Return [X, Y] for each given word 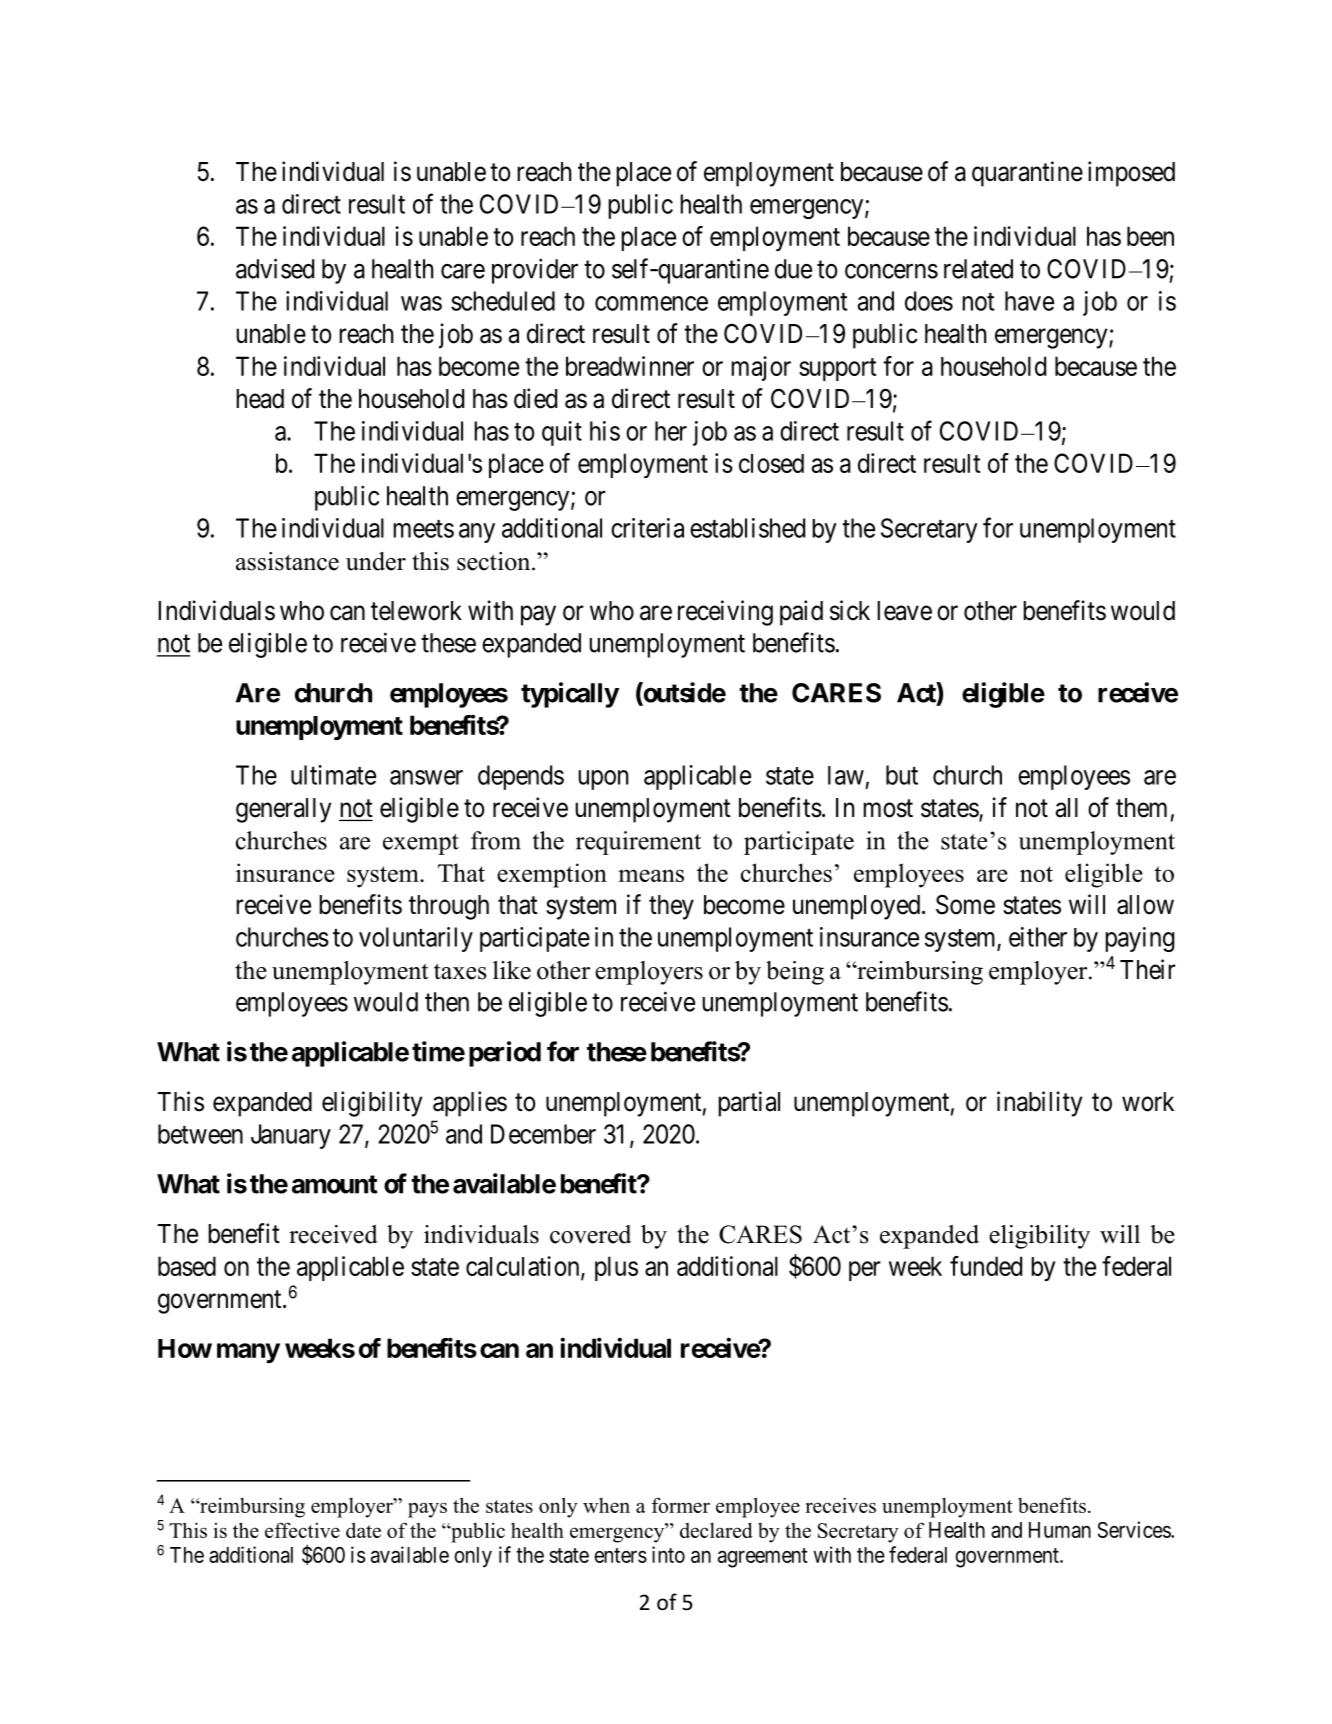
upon [603, 780]
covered [590, 1234]
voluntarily [416, 939]
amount [335, 1184]
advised [275, 268]
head [260, 399]
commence [651, 303]
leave [904, 611]
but [902, 775]
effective [302, 1530]
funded [986, 1266]
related [978, 269]
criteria [647, 528]
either [1038, 937]
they [671, 907]
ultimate [333, 775]
